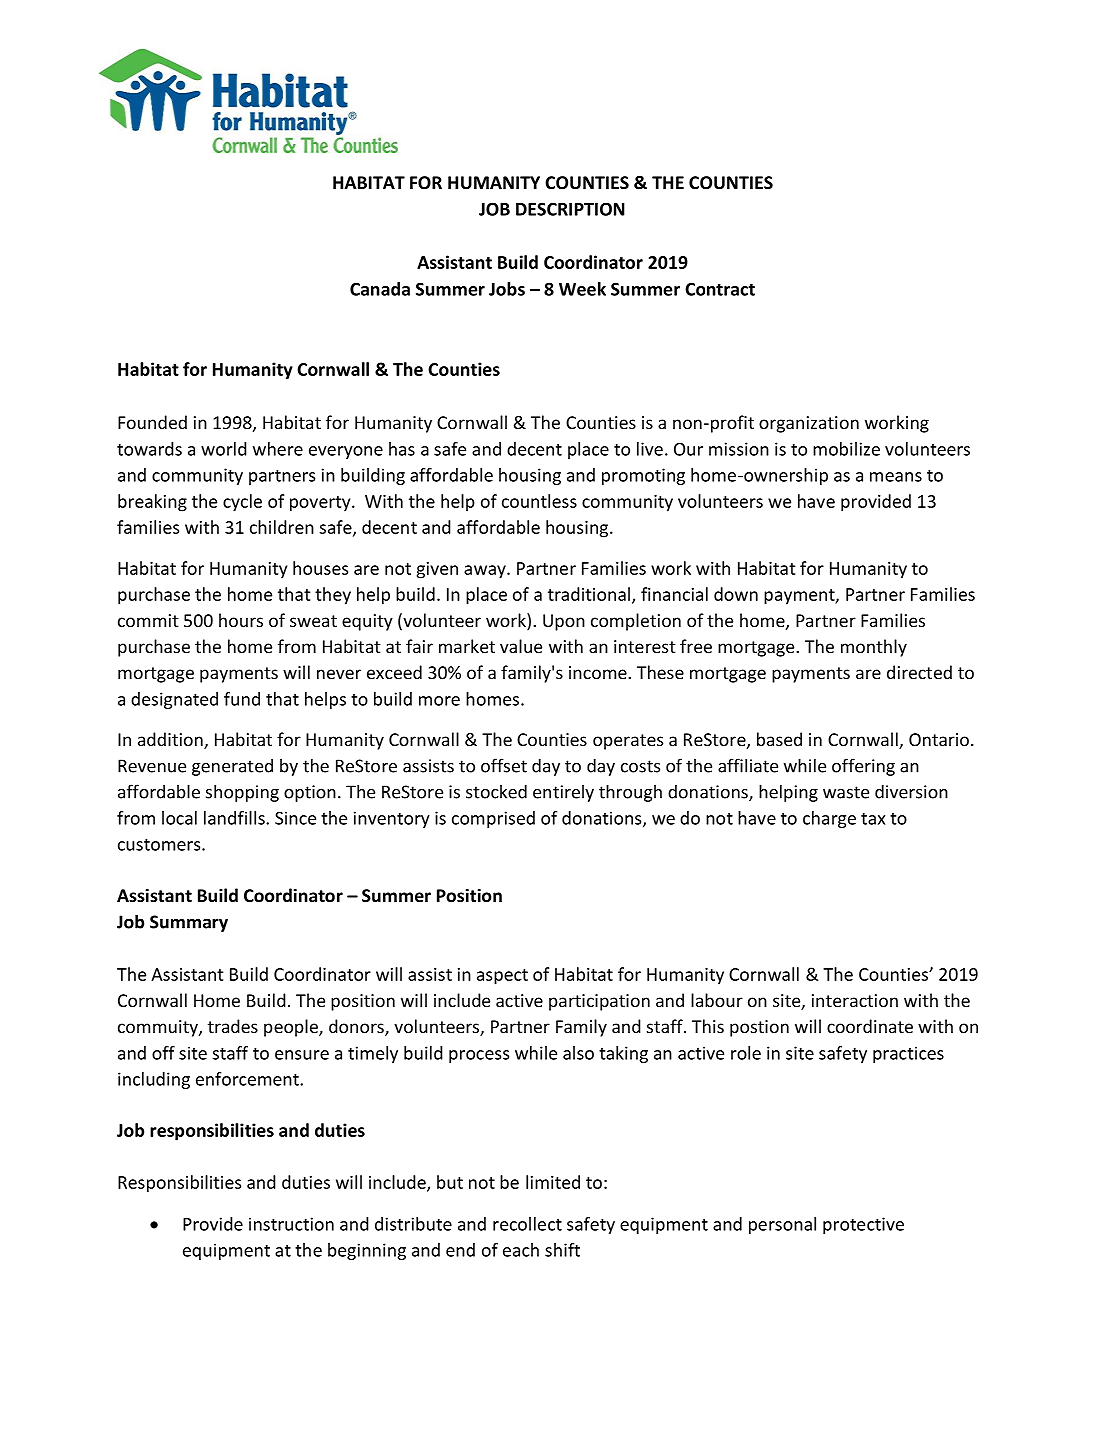  Describe the element at coordinates (570, 209) in the screenshot. I see `DESCRIPTION` at that location.
